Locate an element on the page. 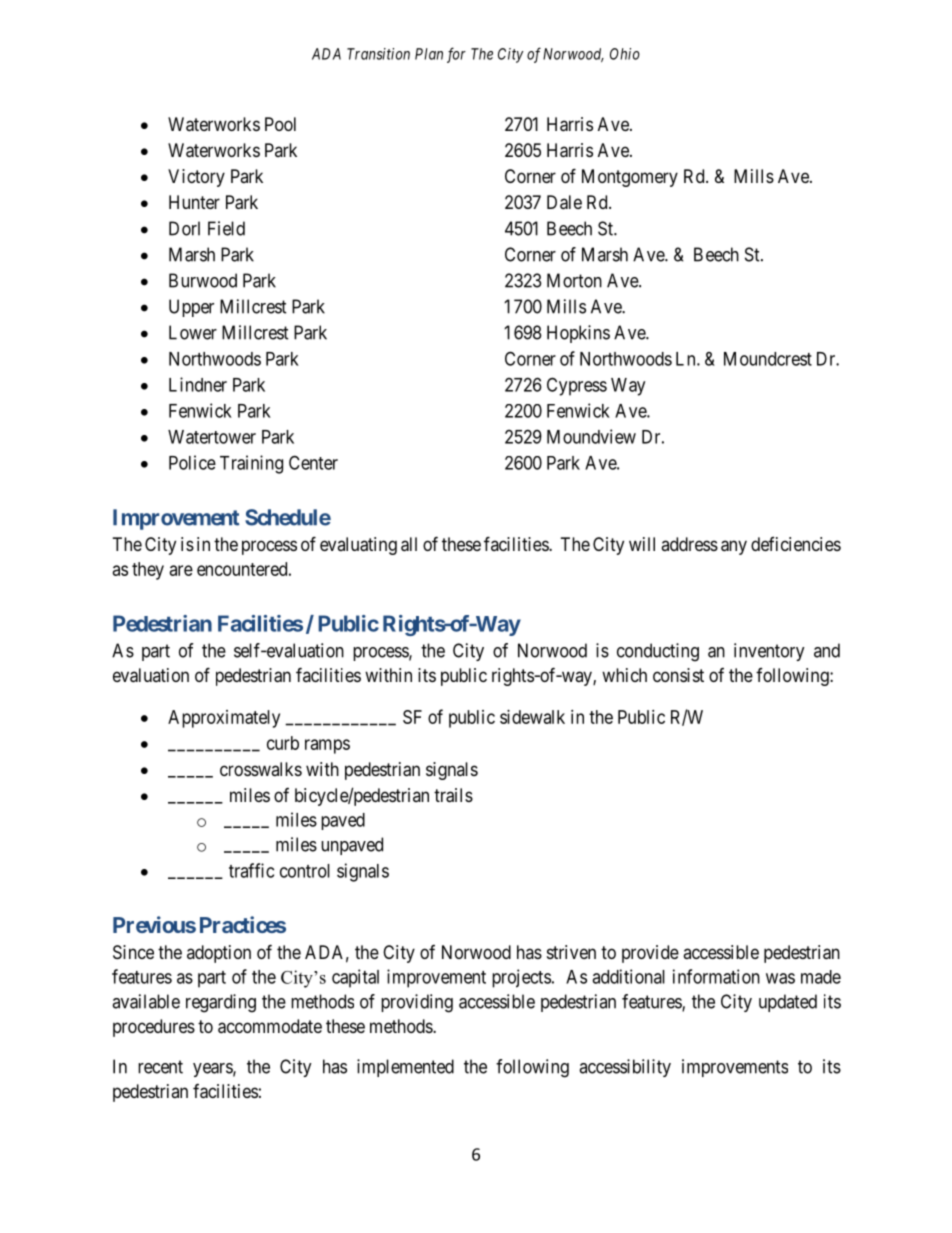  Ohio is located at coordinates (625, 54).
